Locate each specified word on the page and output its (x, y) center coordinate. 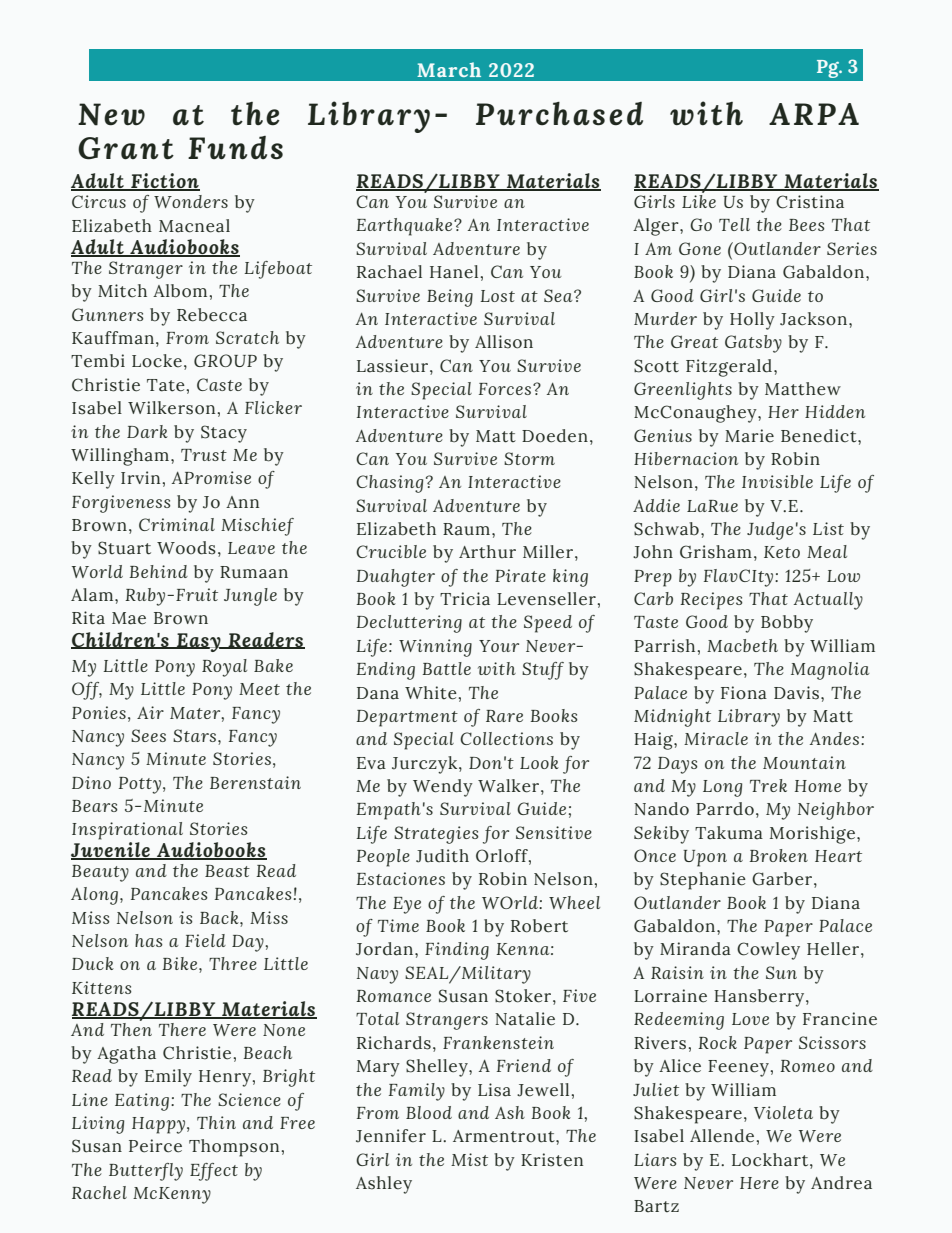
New (111, 114)
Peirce (155, 1146)
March (449, 69)
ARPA (814, 114)
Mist (469, 1159)
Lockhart (771, 1160)
